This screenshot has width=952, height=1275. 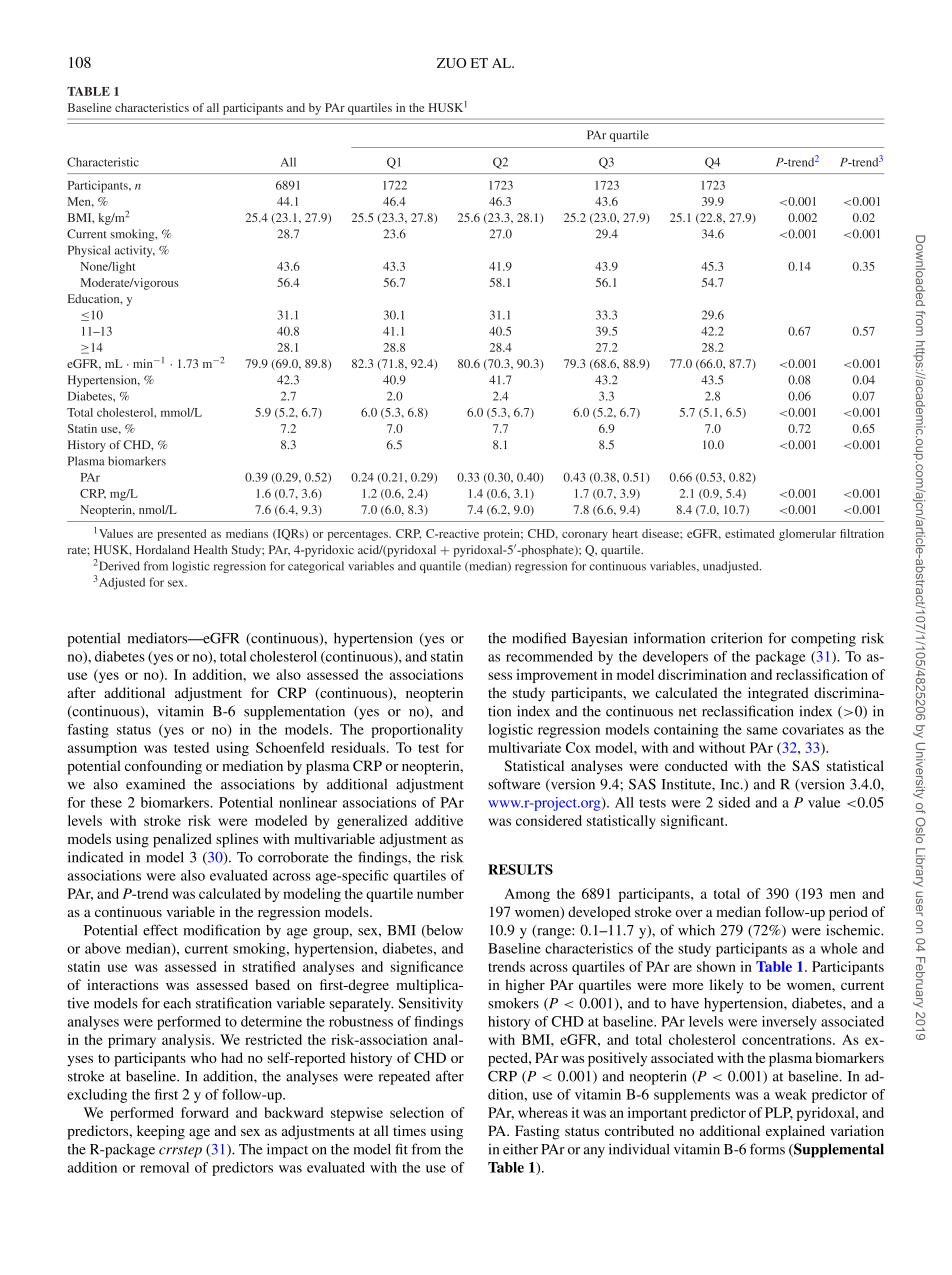 I want to click on activity, so click(x=135, y=251).
